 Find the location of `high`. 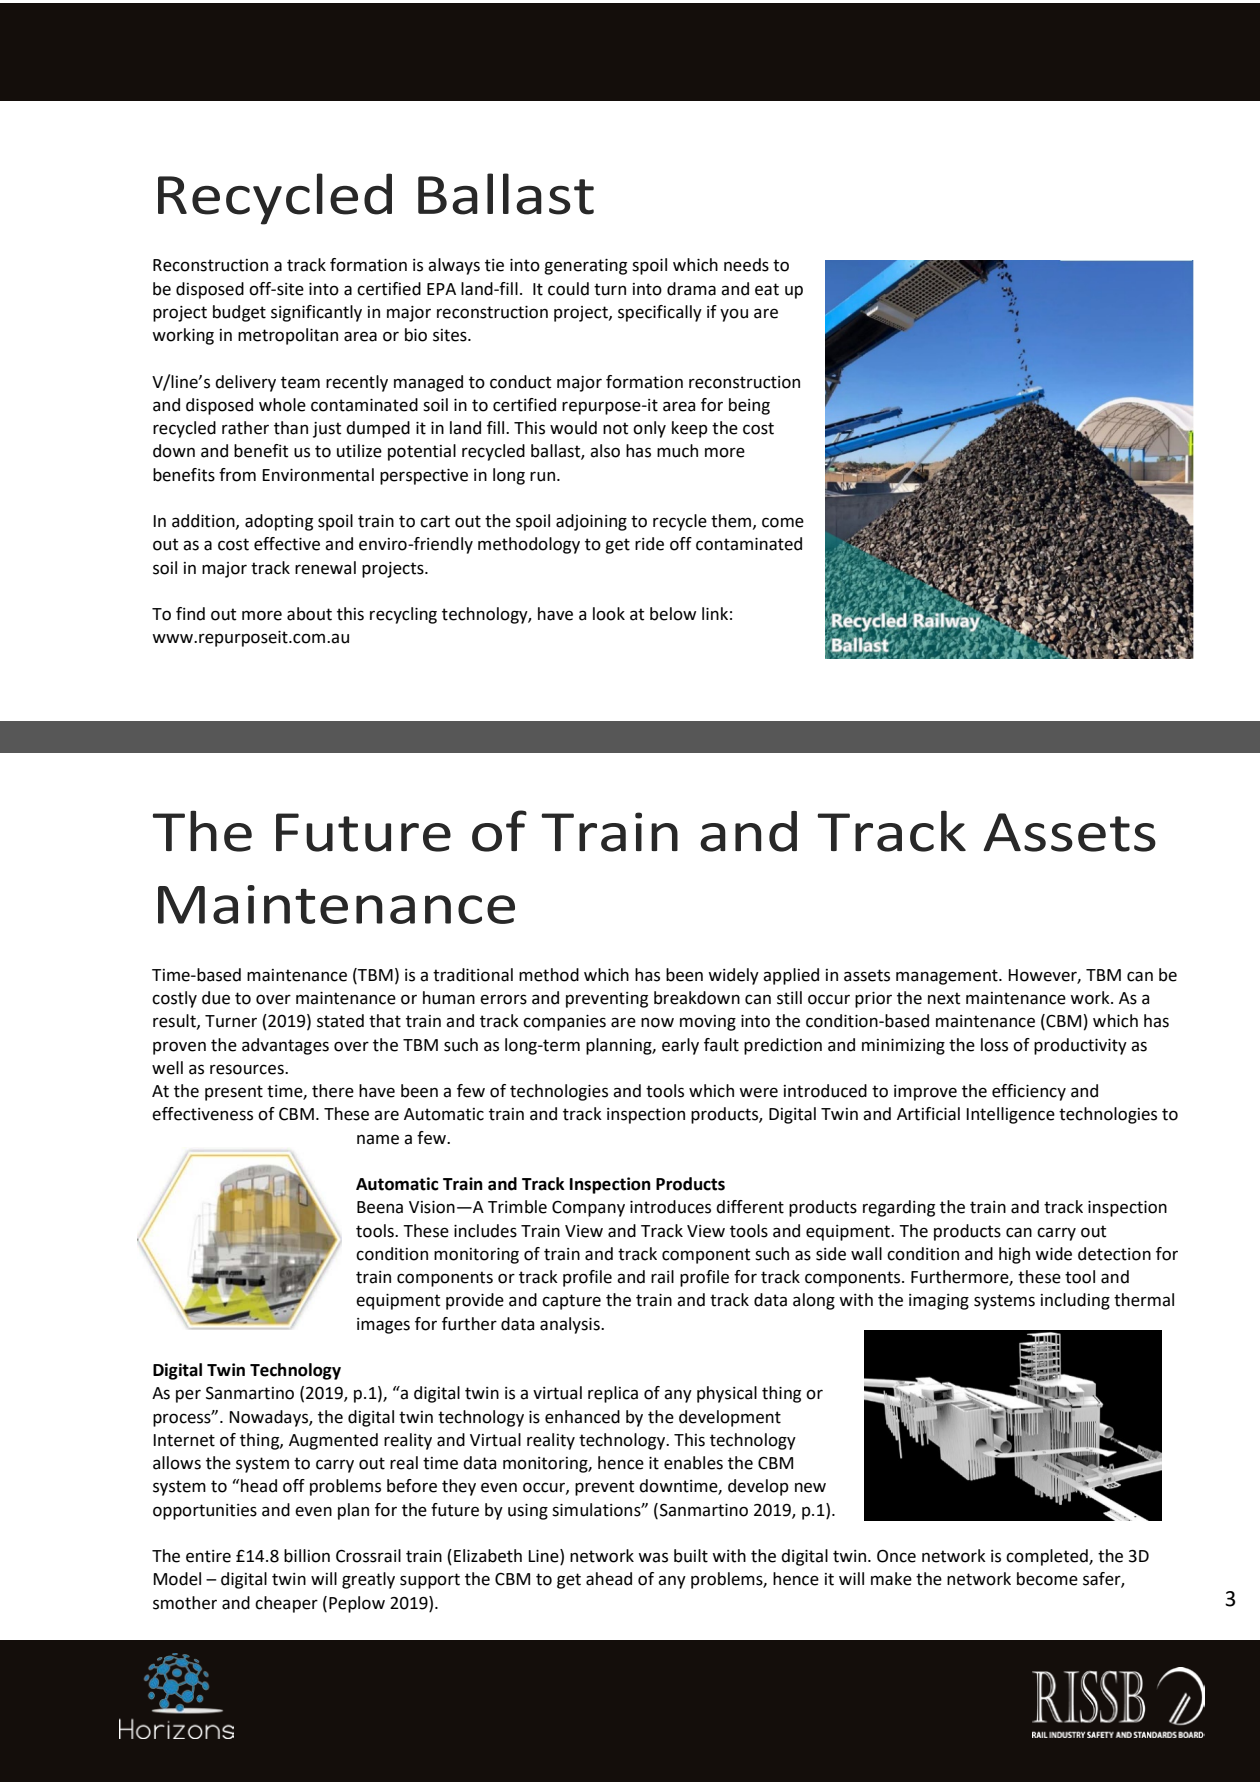

high is located at coordinates (1014, 1255).
